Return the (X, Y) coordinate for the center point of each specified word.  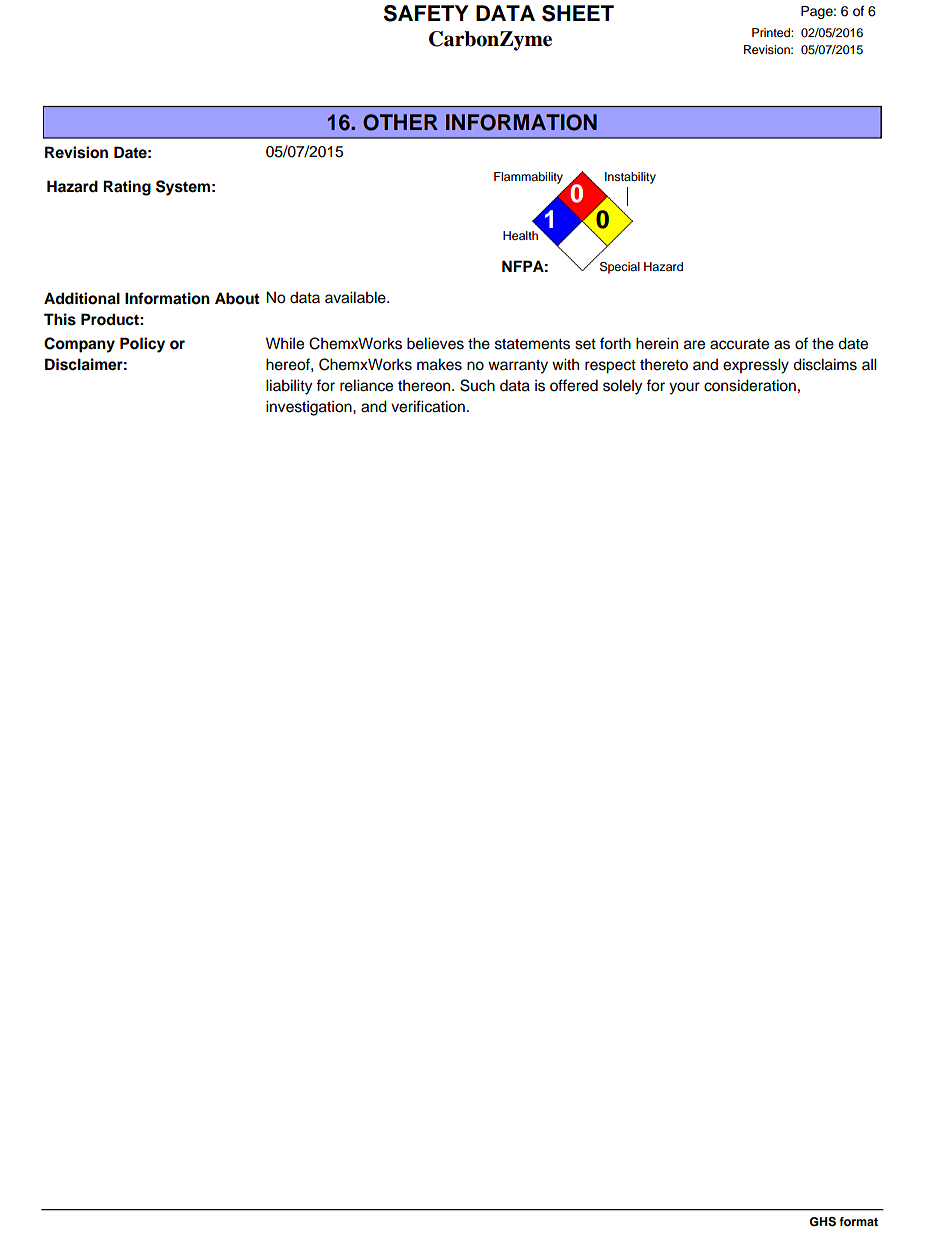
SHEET (578, 13)
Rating (127, 188)
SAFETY (426, 13)
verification (428, 406)
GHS (822, 1222)
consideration (750, 385)
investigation (310, 408)
